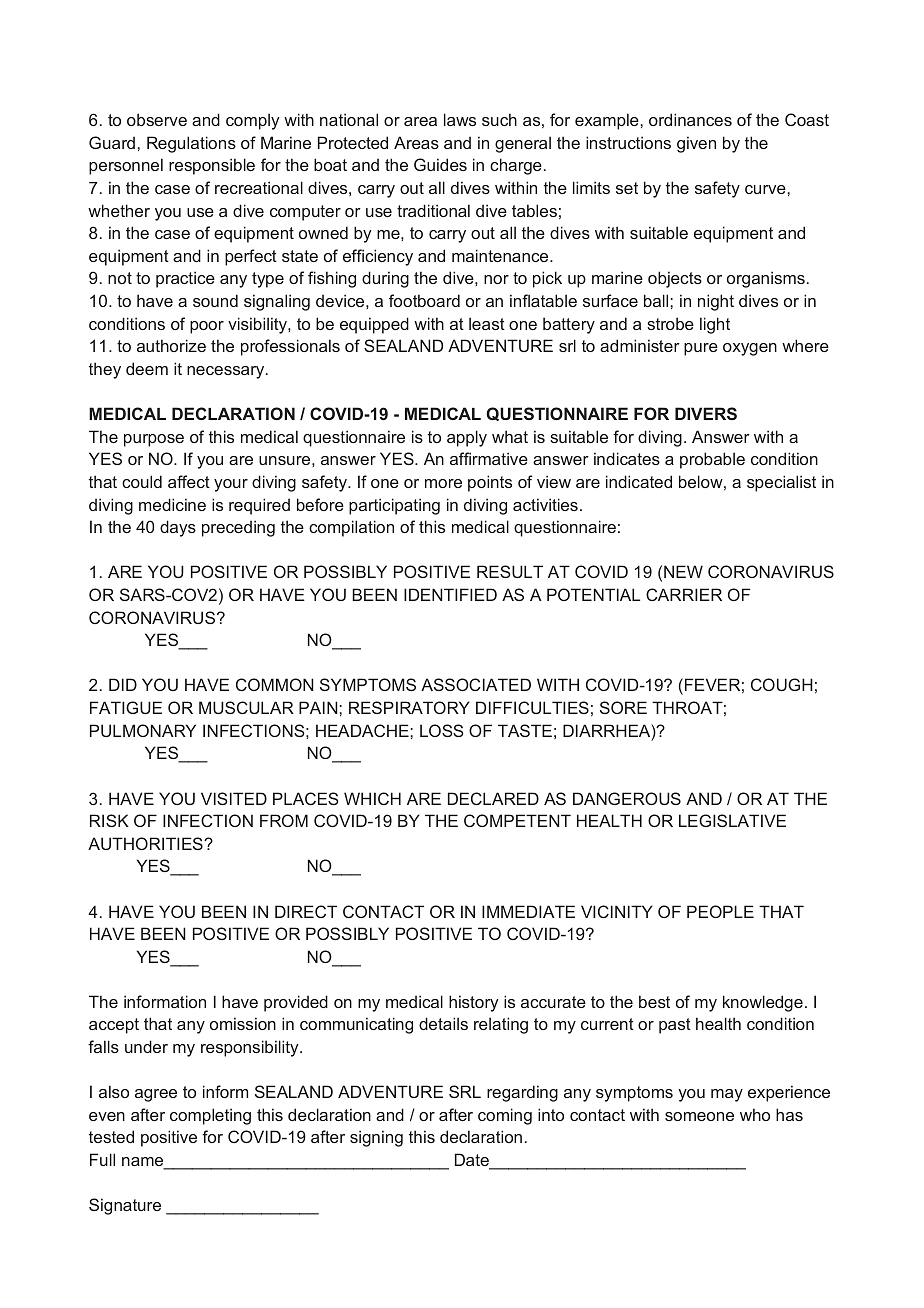 This screenshot has width=924, height=1308. What do you see at coordinates (505, 1116) in the screenshot?
I see `coming` at bounding box center [505, 1116].
